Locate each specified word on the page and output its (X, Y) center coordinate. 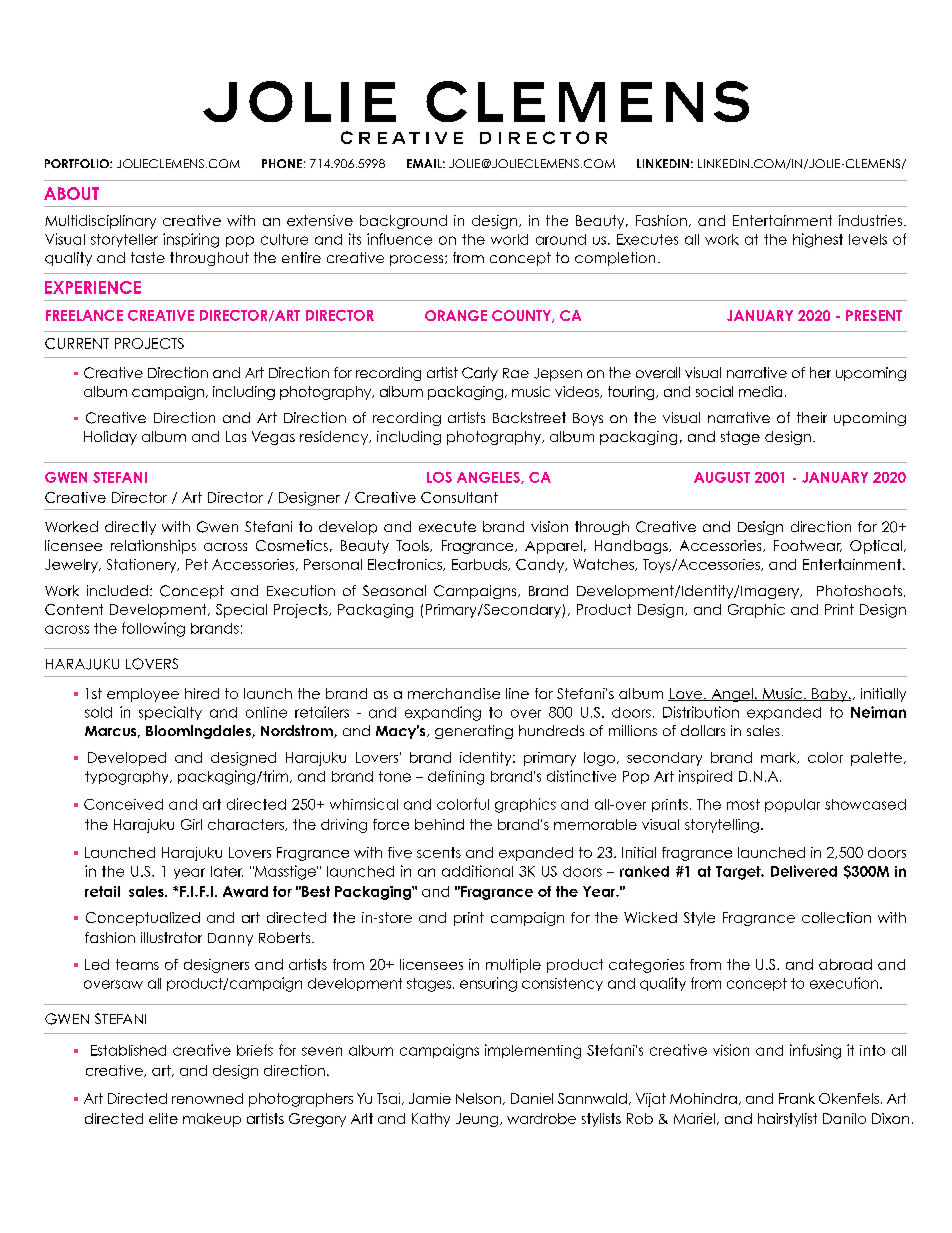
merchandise (454, 693)
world (509, 239)
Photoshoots (861, 591)
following (153, 629)
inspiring (191, 240)
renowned (207, 1098)
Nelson (478, 1098)
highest (818, 240)
